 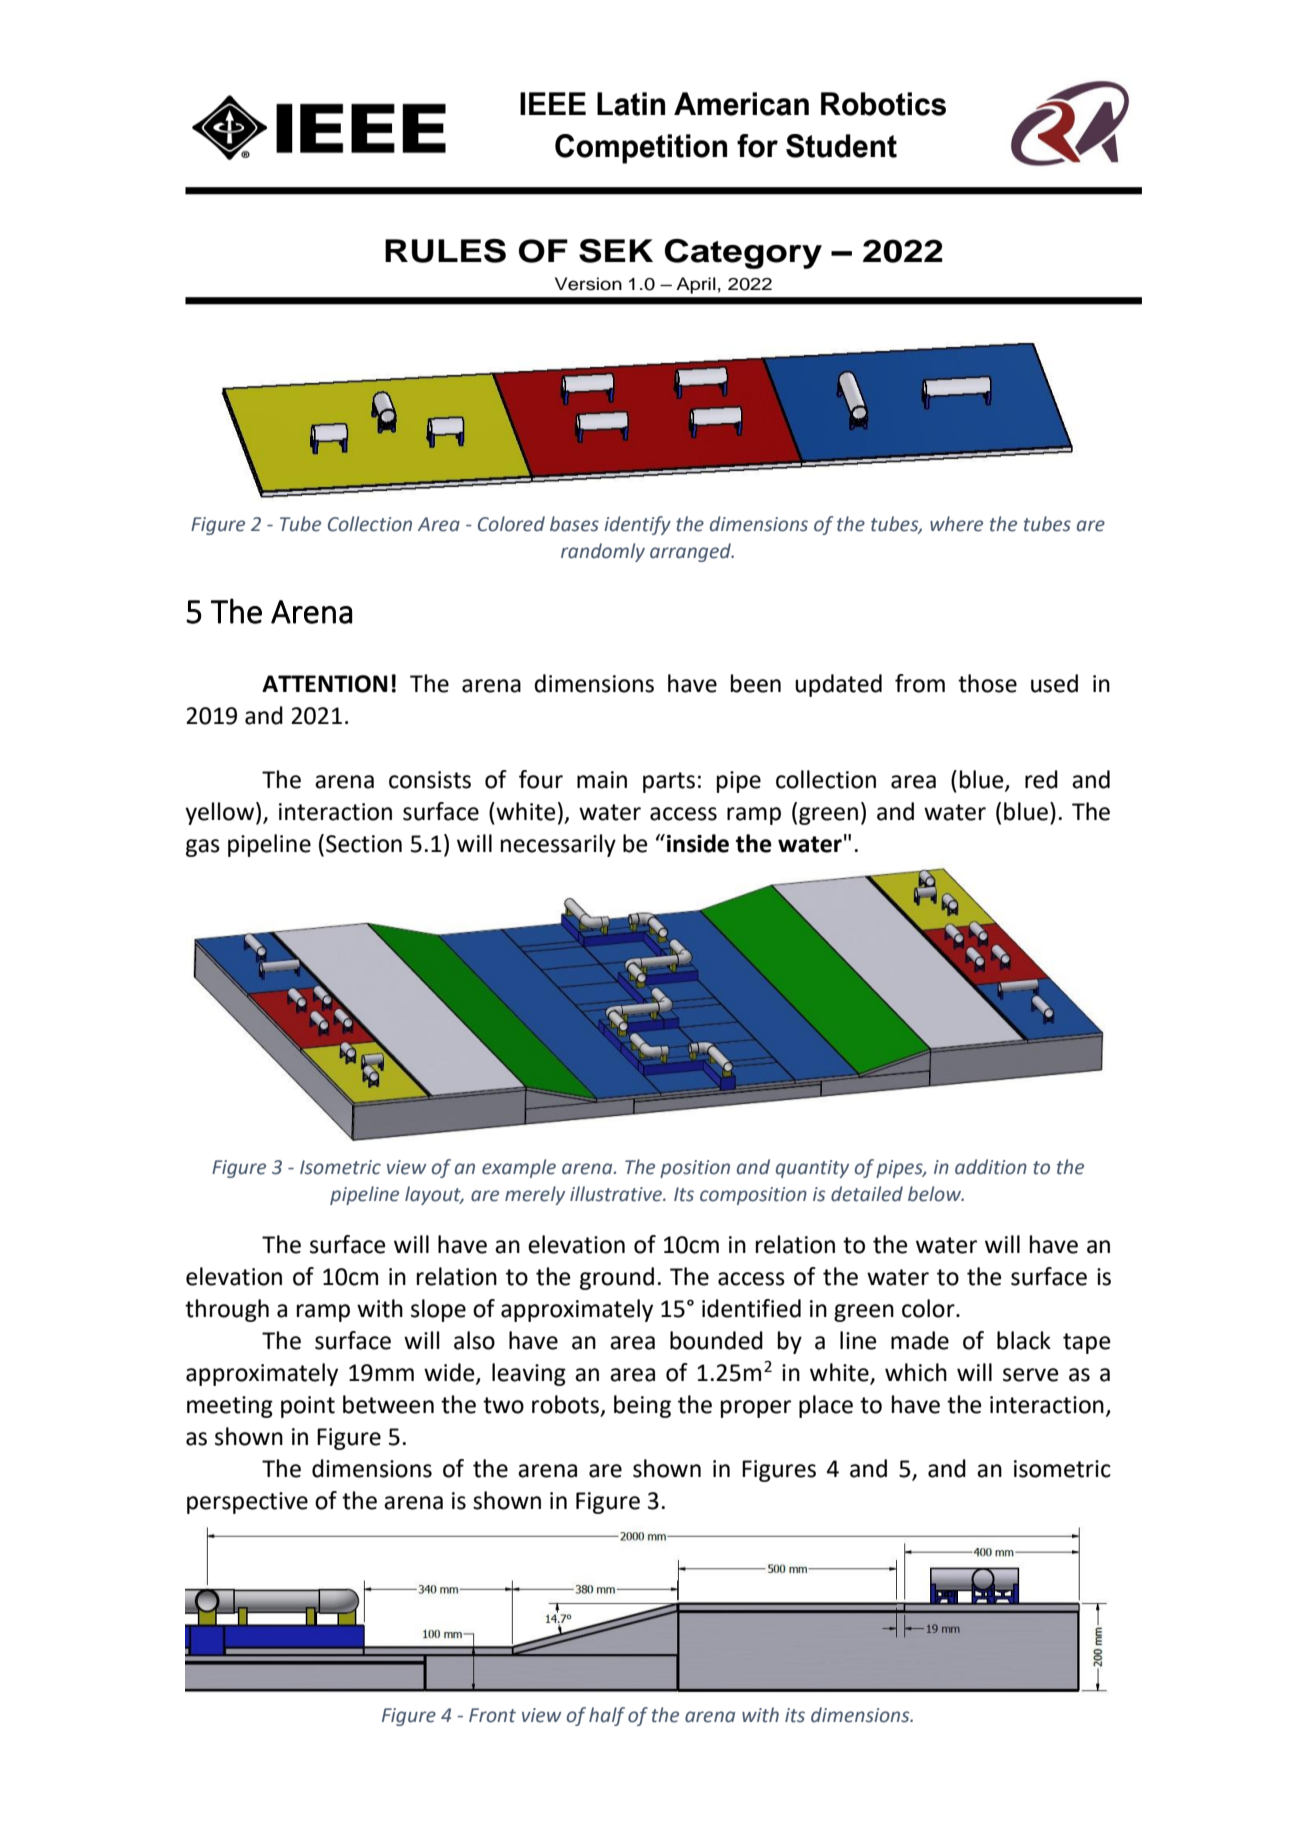 What do you see at coordinates (698, 843) in the screenshot?
I see `inside` at bounding box center [698, 843].
